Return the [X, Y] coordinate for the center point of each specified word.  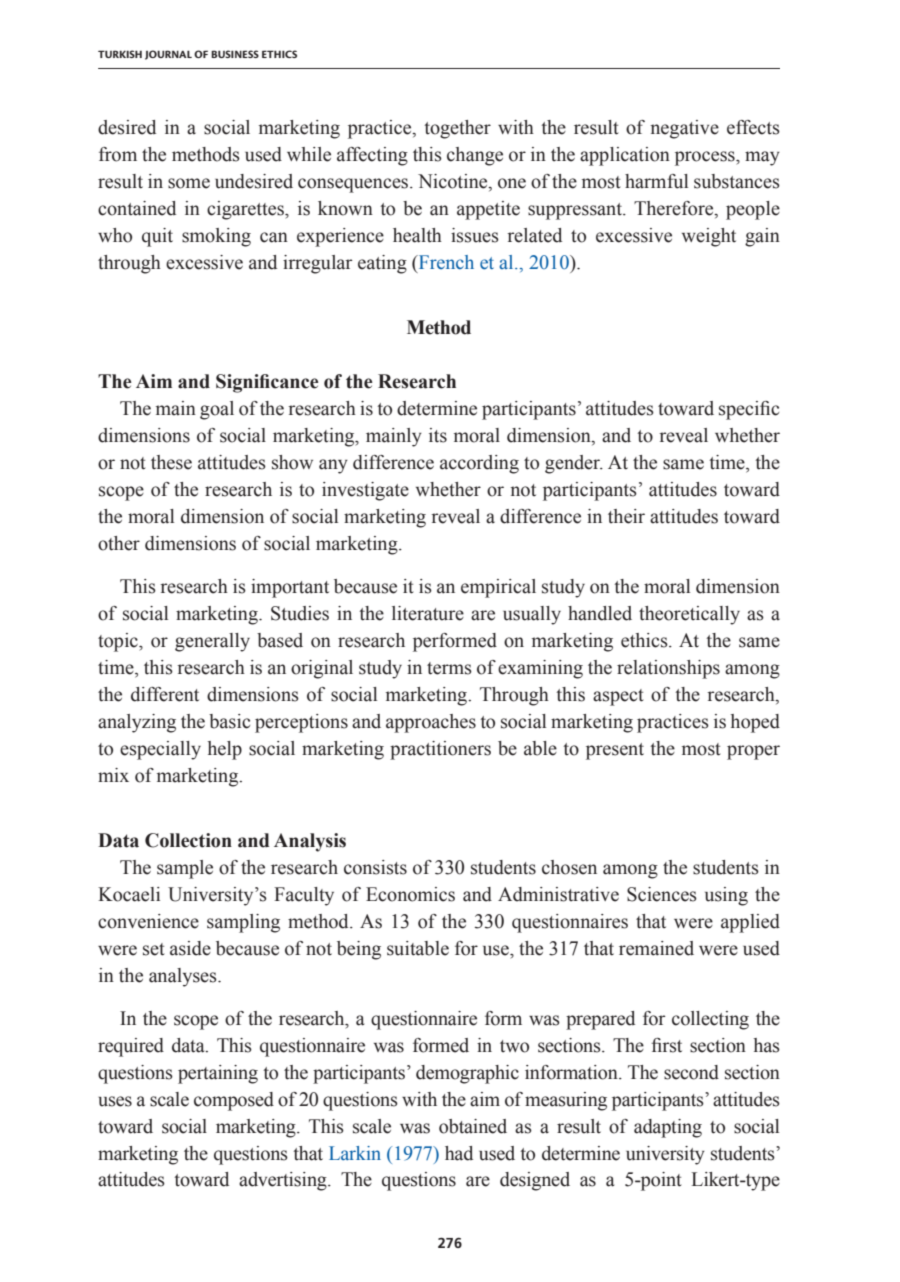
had [459, 1153]
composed [234, 1101]
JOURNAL [168, 55]
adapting [668, 1128]
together [457, 129]
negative [685, 129]
